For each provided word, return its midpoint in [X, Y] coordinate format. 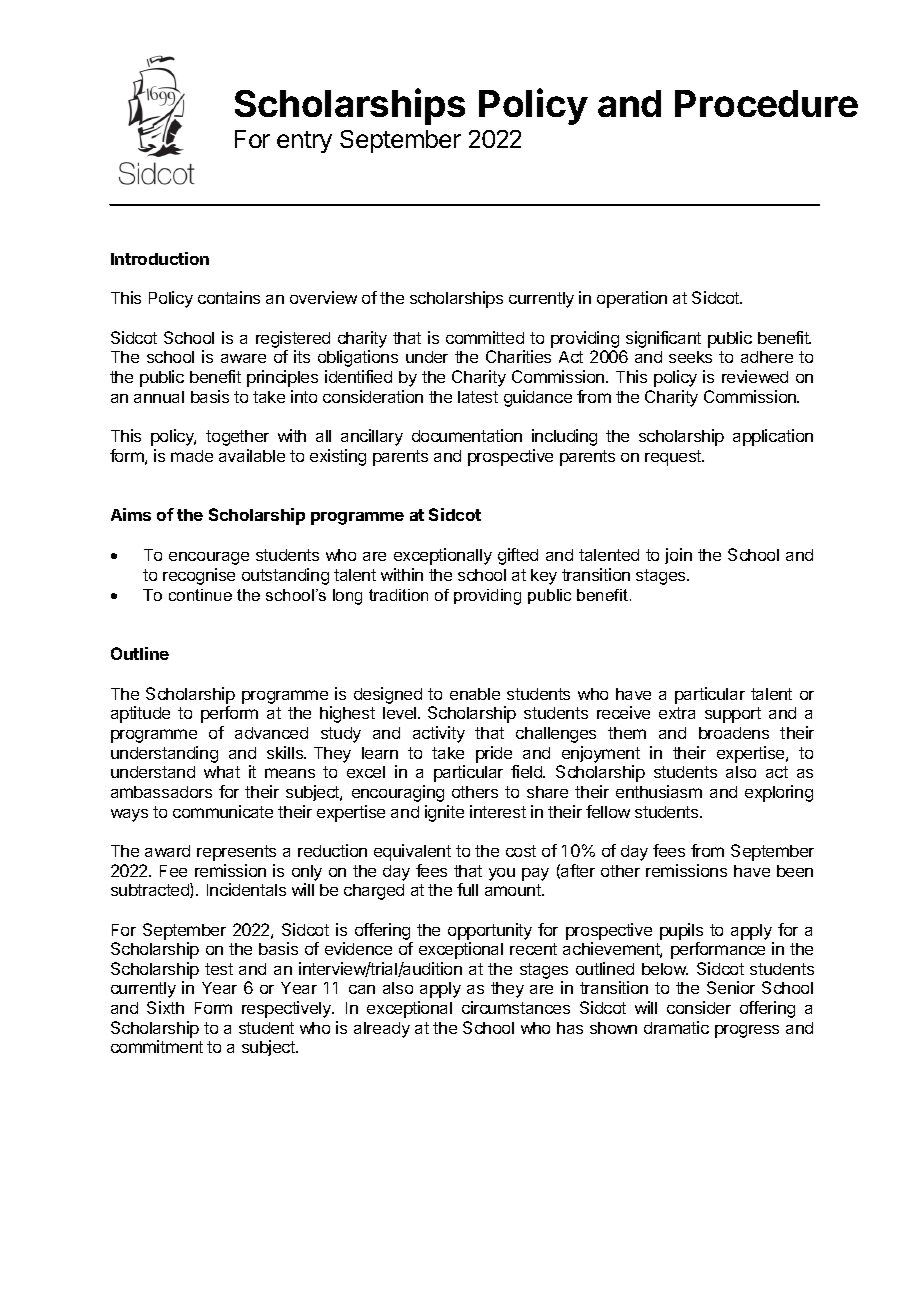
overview [323, 297]
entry [304, 142]
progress [747, 1031]
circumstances [516, 1007]
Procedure [766, 103]
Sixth [165, 1007]
